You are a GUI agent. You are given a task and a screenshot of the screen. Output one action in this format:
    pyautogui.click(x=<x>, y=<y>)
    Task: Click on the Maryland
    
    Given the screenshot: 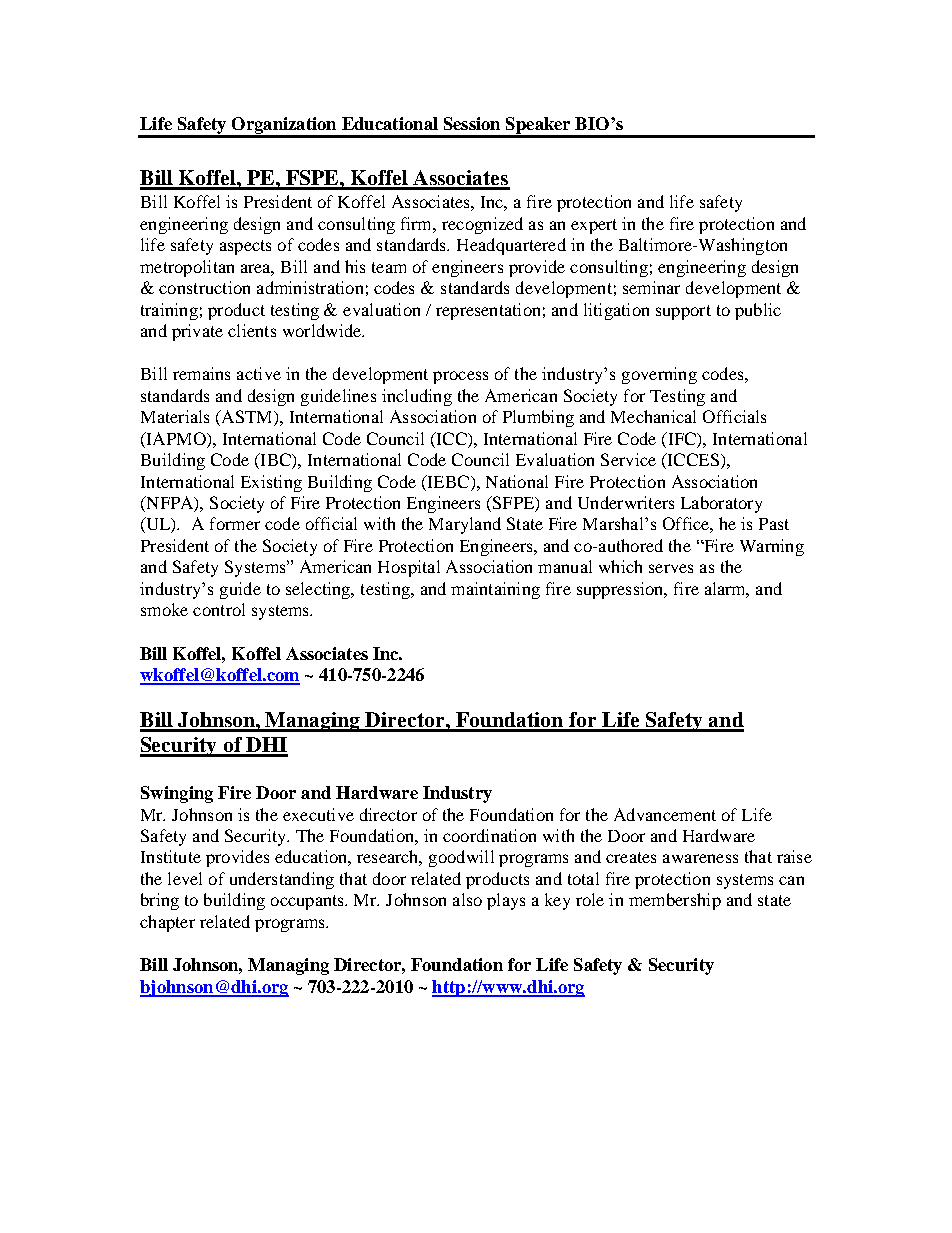 What is the action you would take?
    pyautogui.click(x=465, y=525)
